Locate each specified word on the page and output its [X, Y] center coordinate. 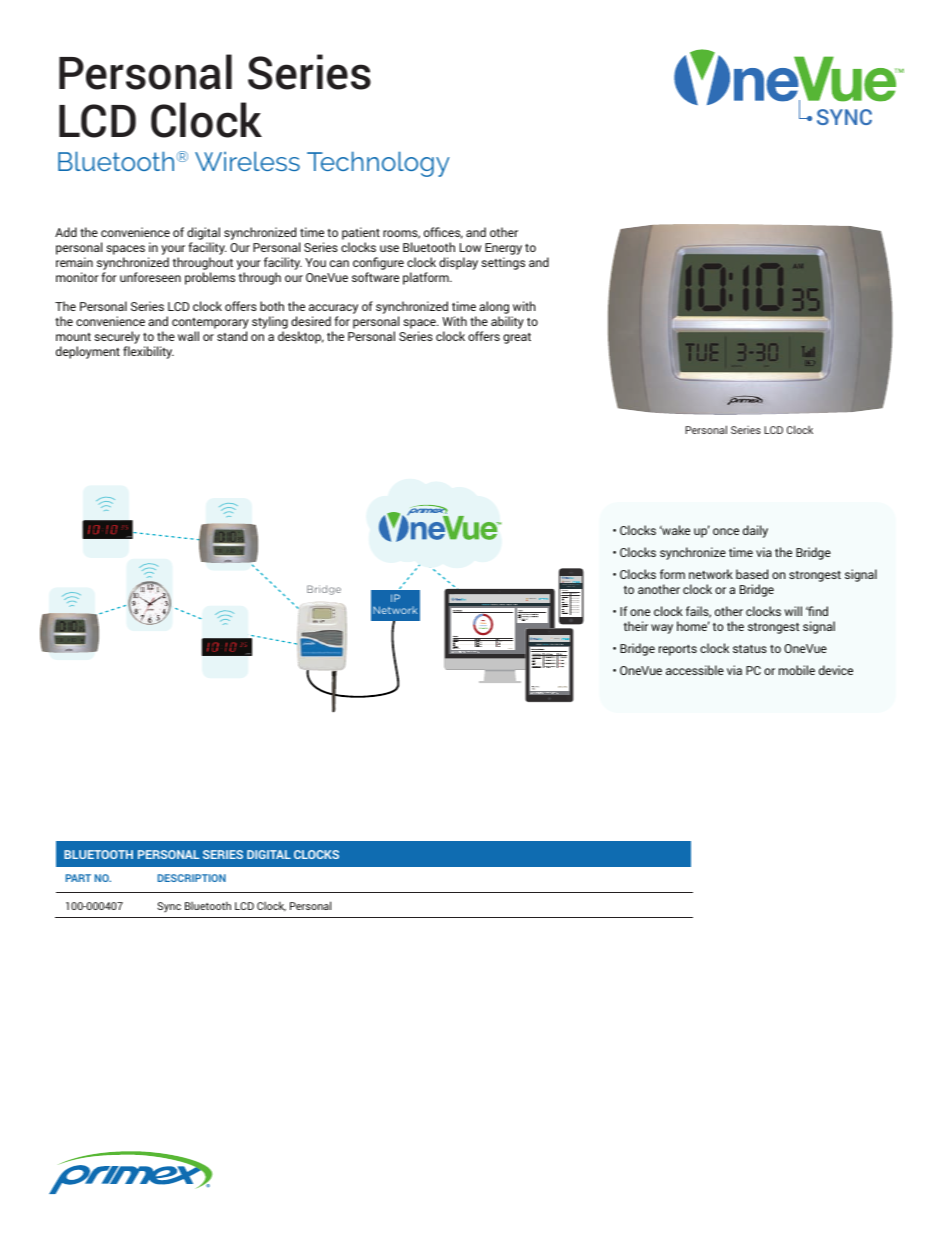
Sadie [531, 598]
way [662, 629]
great [517, 338]
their [636, 626]
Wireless [247, 161]
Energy [503, 249]
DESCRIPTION [192, 878]
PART [78, 878]
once [726, 531]
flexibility [148, 352]
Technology [378, 164]
